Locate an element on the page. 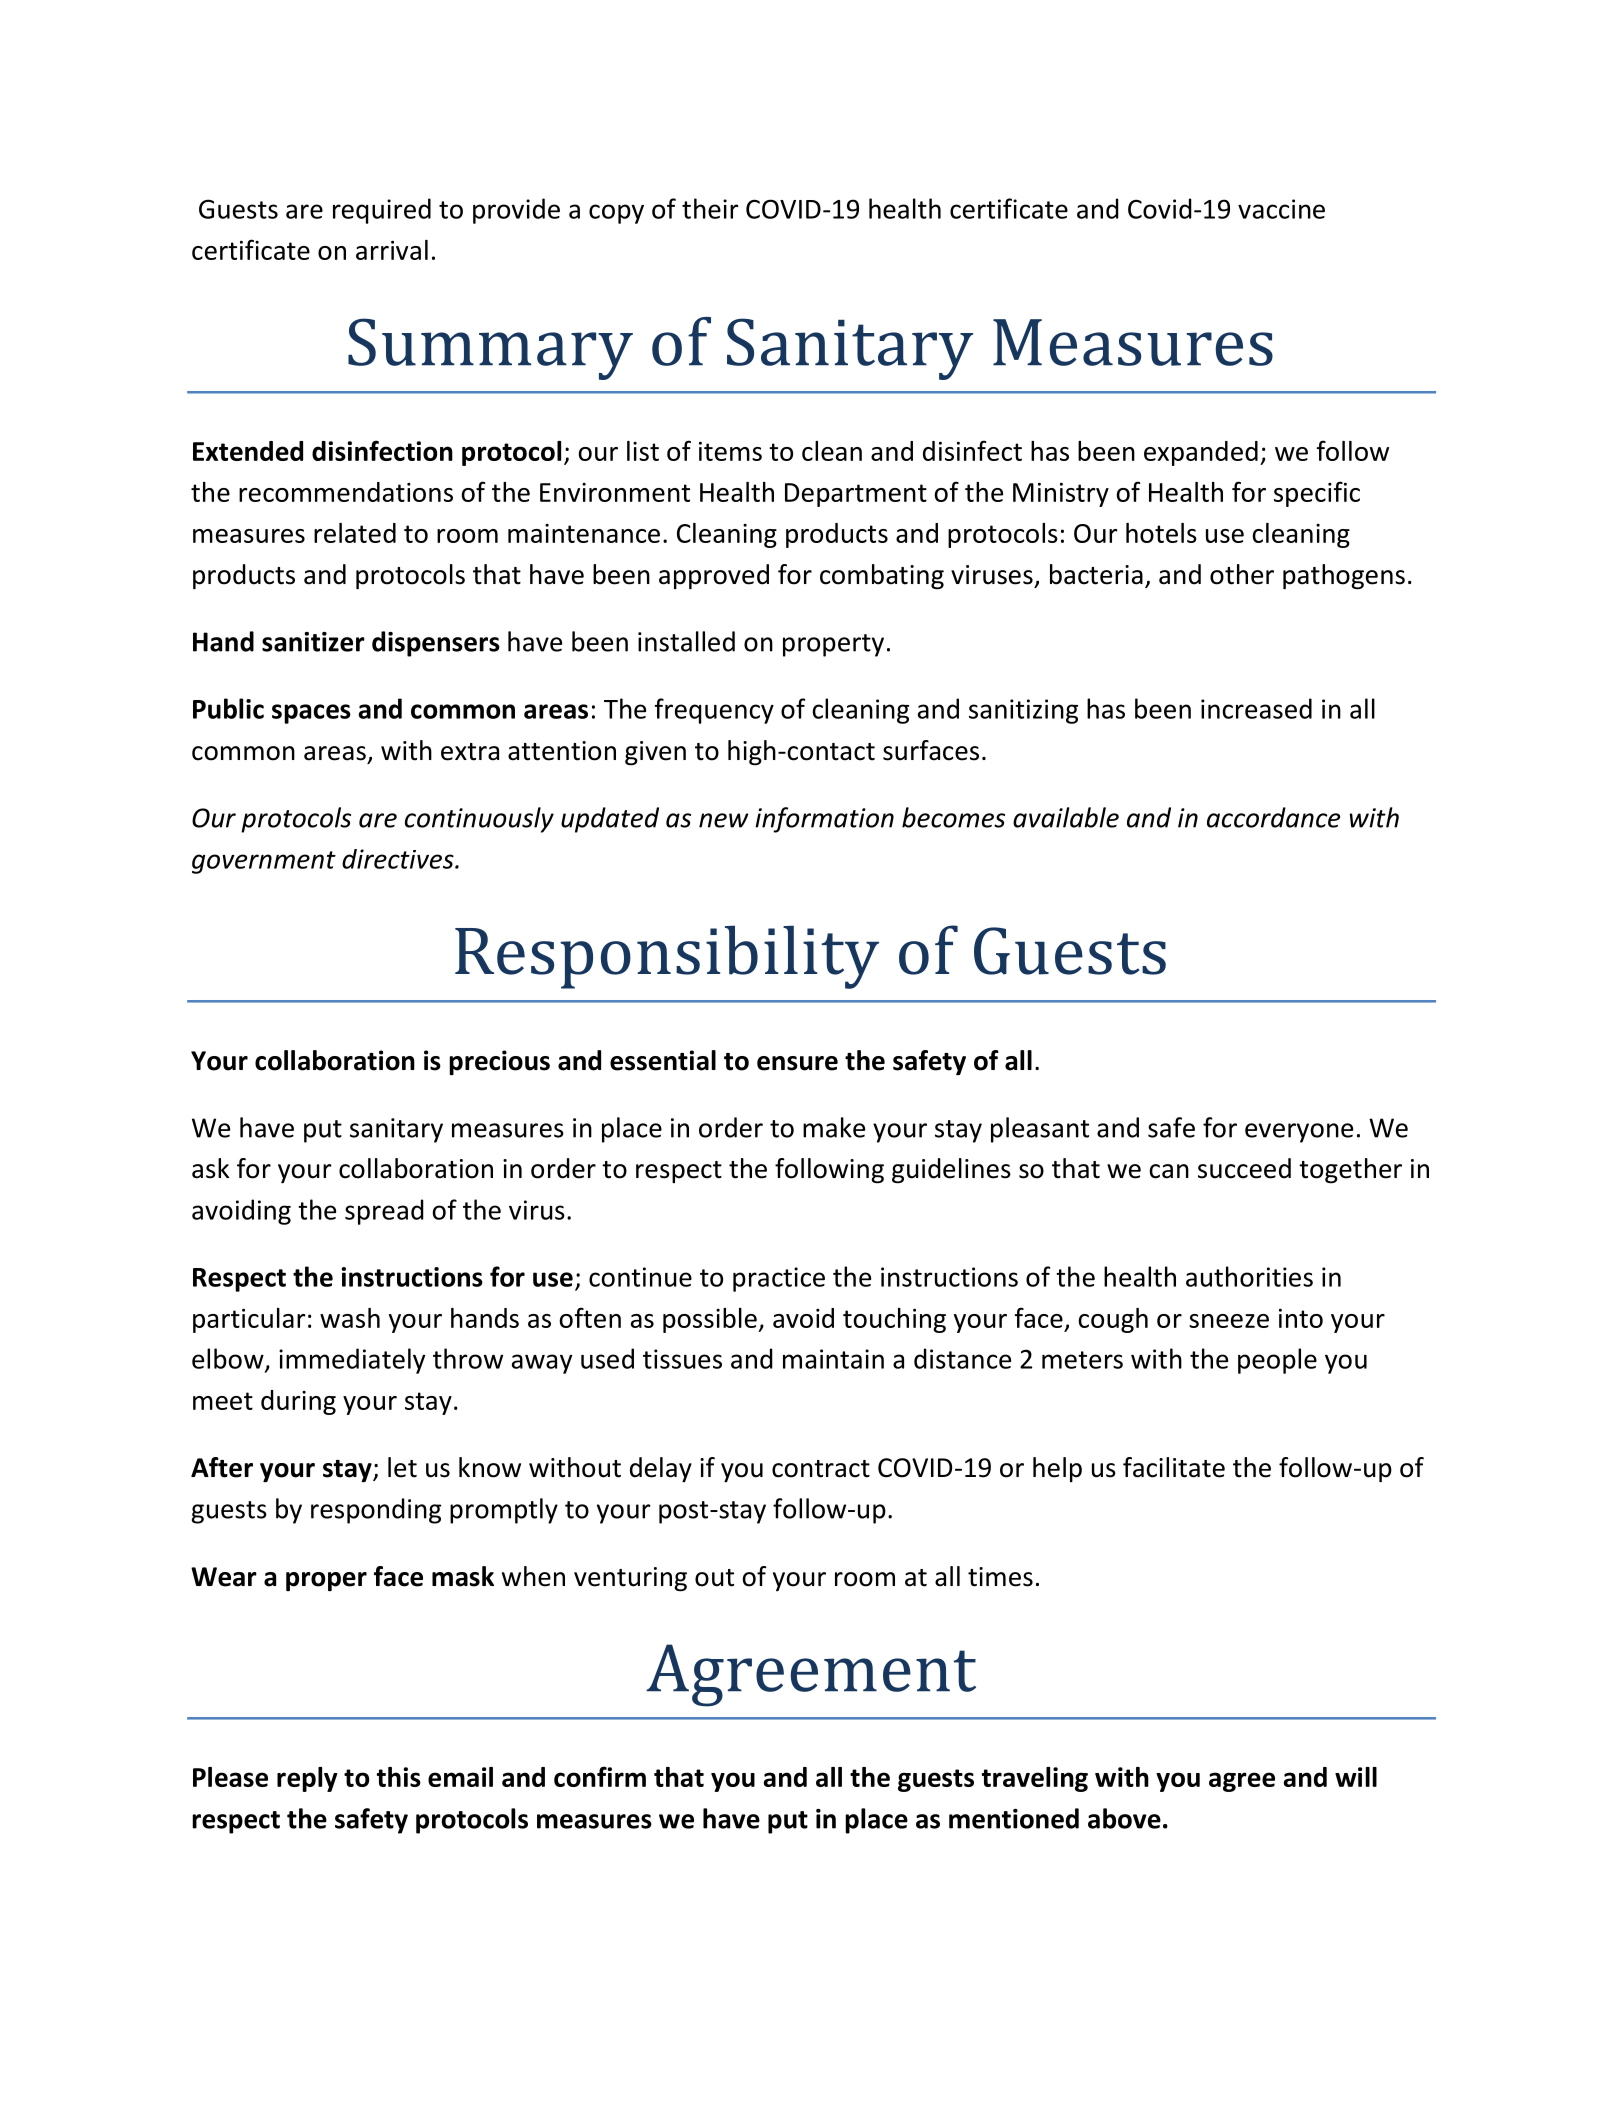  their is located at coordinates (710, 208).
